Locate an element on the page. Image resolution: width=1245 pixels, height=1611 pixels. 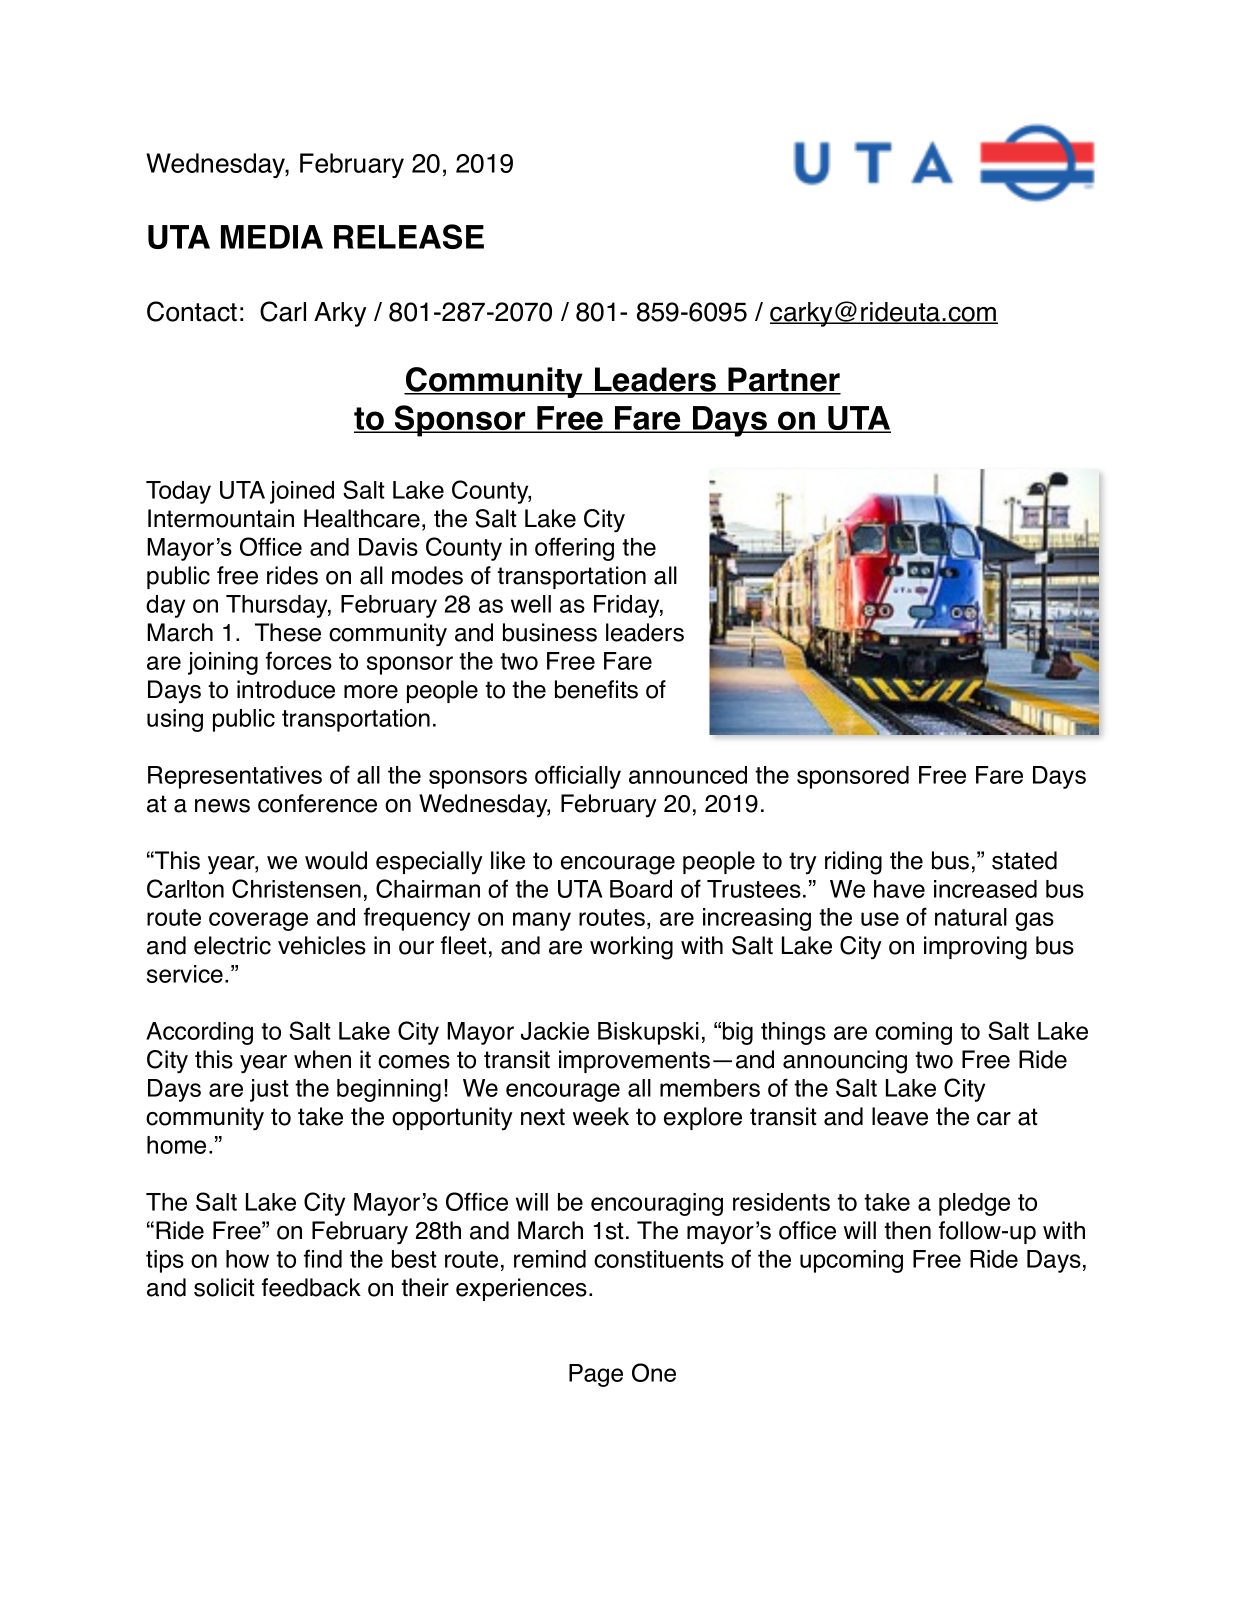
MEDIA is located at coordinates (272, 237).
